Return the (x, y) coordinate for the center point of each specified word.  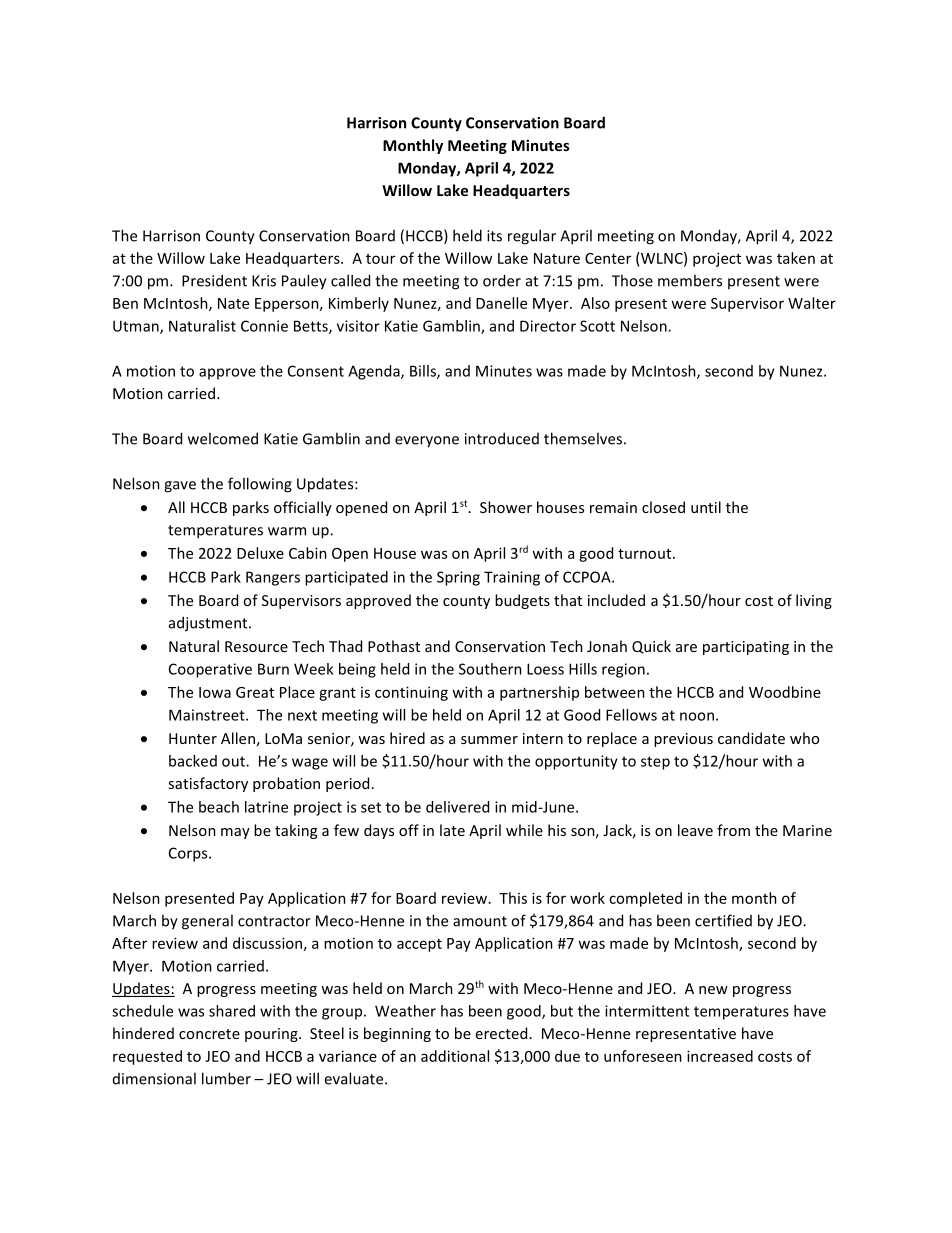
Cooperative (210, 670)
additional (455, 1056)
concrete (209, 1034)
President (214, 280)
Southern (490, 669)
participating (746, 648)
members (690, 280)
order (502, 280)
